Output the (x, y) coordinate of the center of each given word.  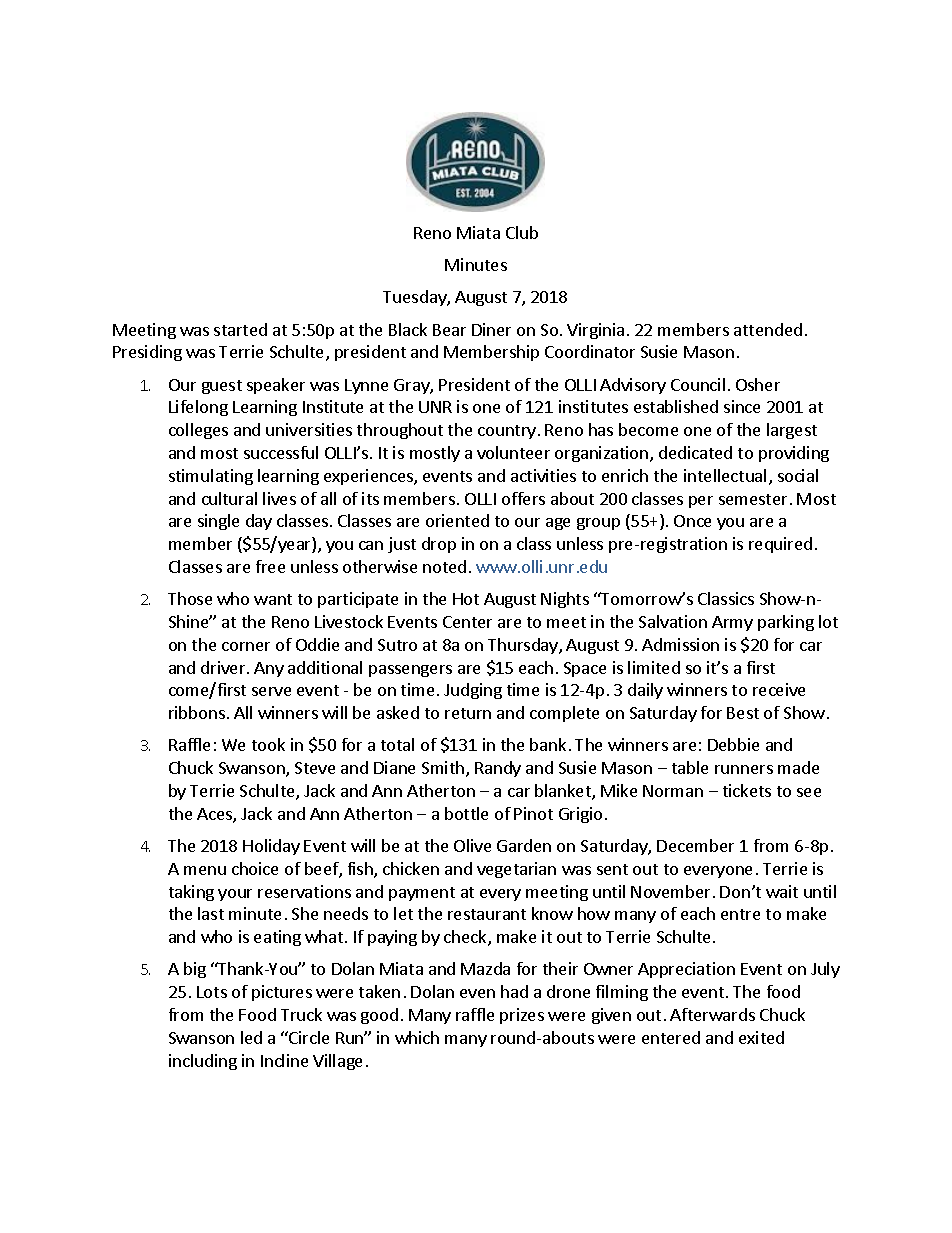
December (695, 845)
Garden (524, 845)
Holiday (271, 847)
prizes (522, 1016)
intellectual (725, 475)
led (251, 1037)
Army (732, 623)
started (240, 329)
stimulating (211, 477)
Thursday (524, 646)
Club (522, 232)
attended (768, 329)
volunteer (513, 452)
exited (761, 1037)
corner (246, 646)
